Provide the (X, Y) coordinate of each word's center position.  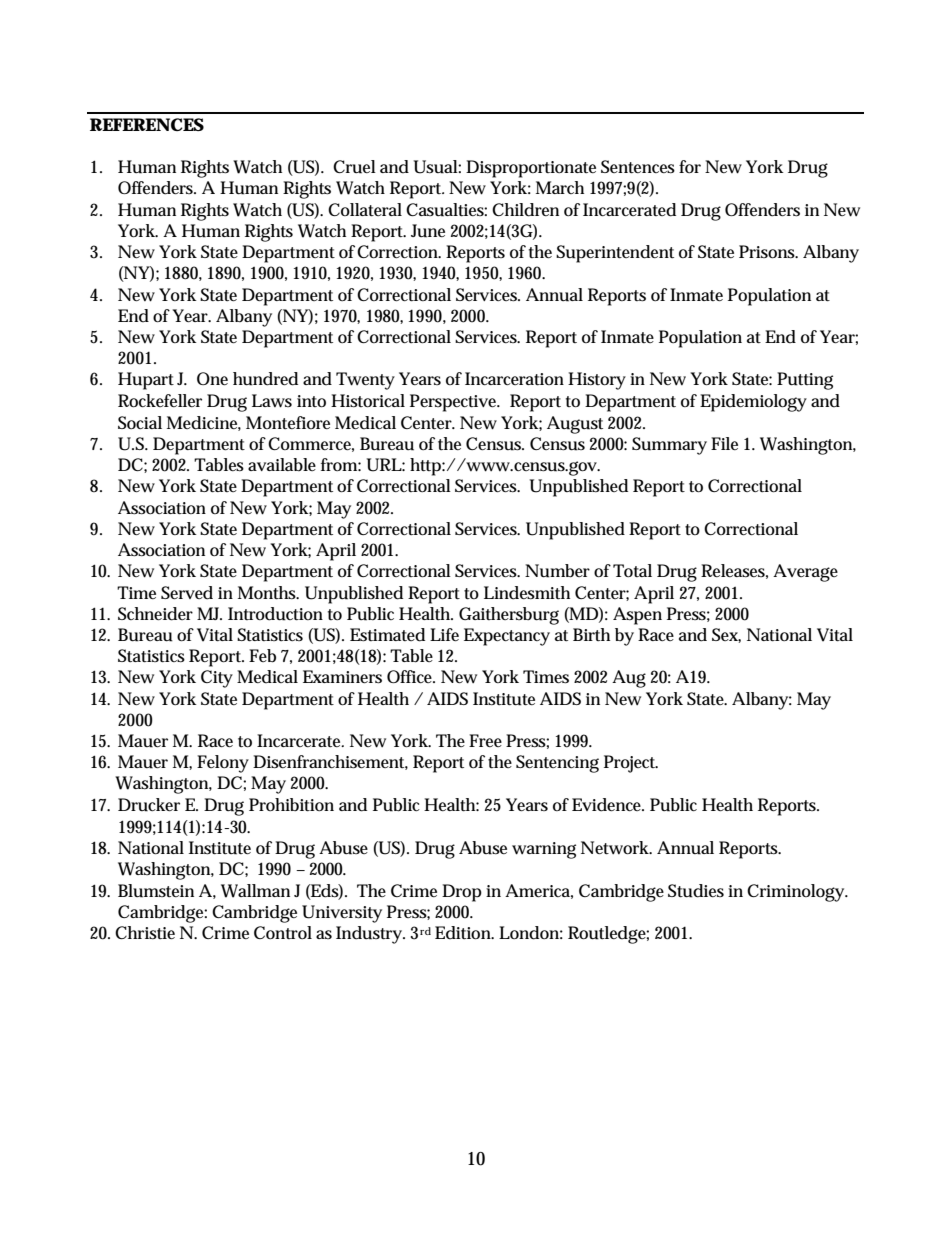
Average (805, 573)
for (690, 166)
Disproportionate (531, 169)
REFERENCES (147, 124)
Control (283, 932)
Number (557, 571)
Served (187, 593)
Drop (462, 893)
